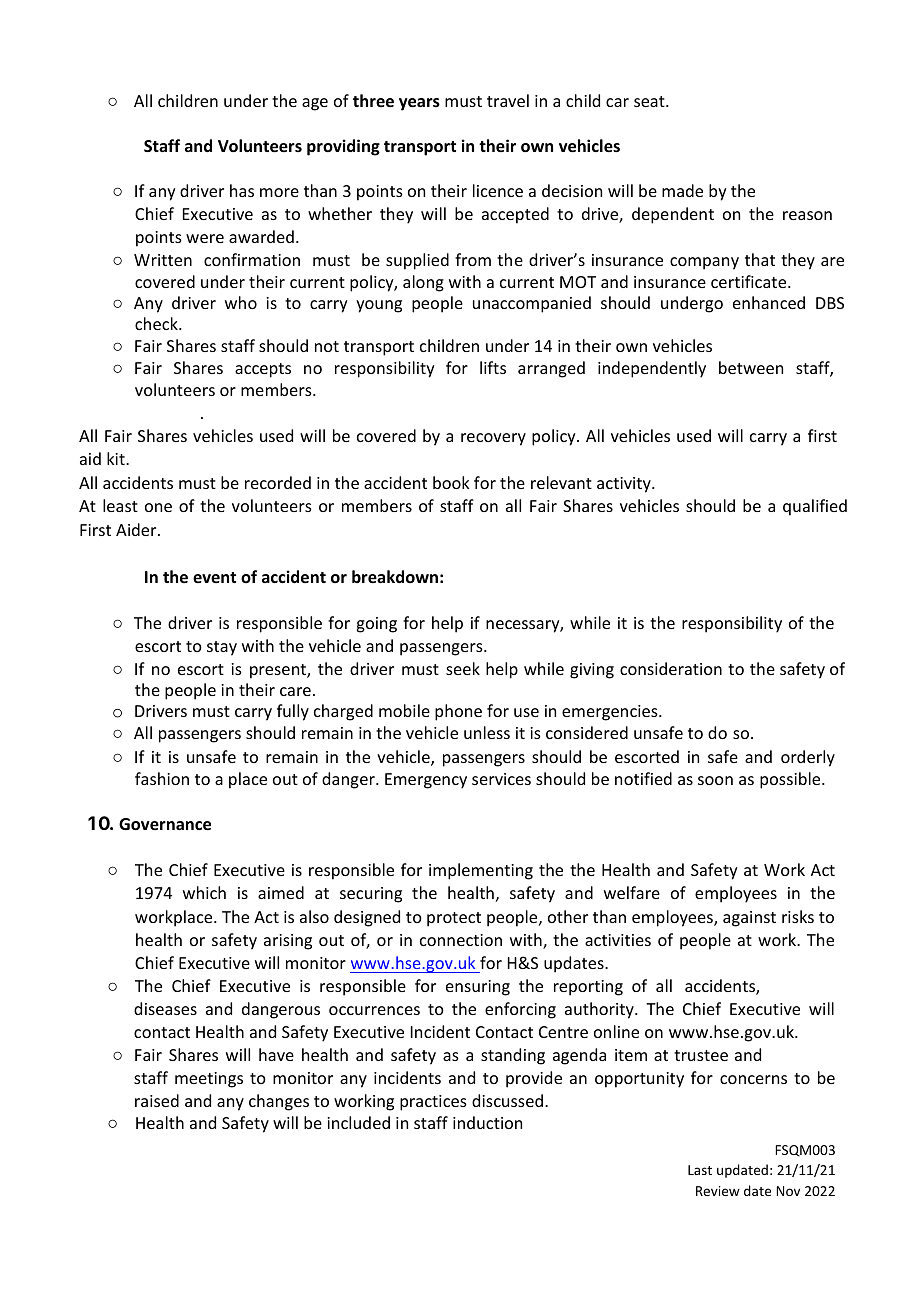 Image resolution: width=924 pixels, height=1308 pixels. I want to click on has, so click(242, 190).
